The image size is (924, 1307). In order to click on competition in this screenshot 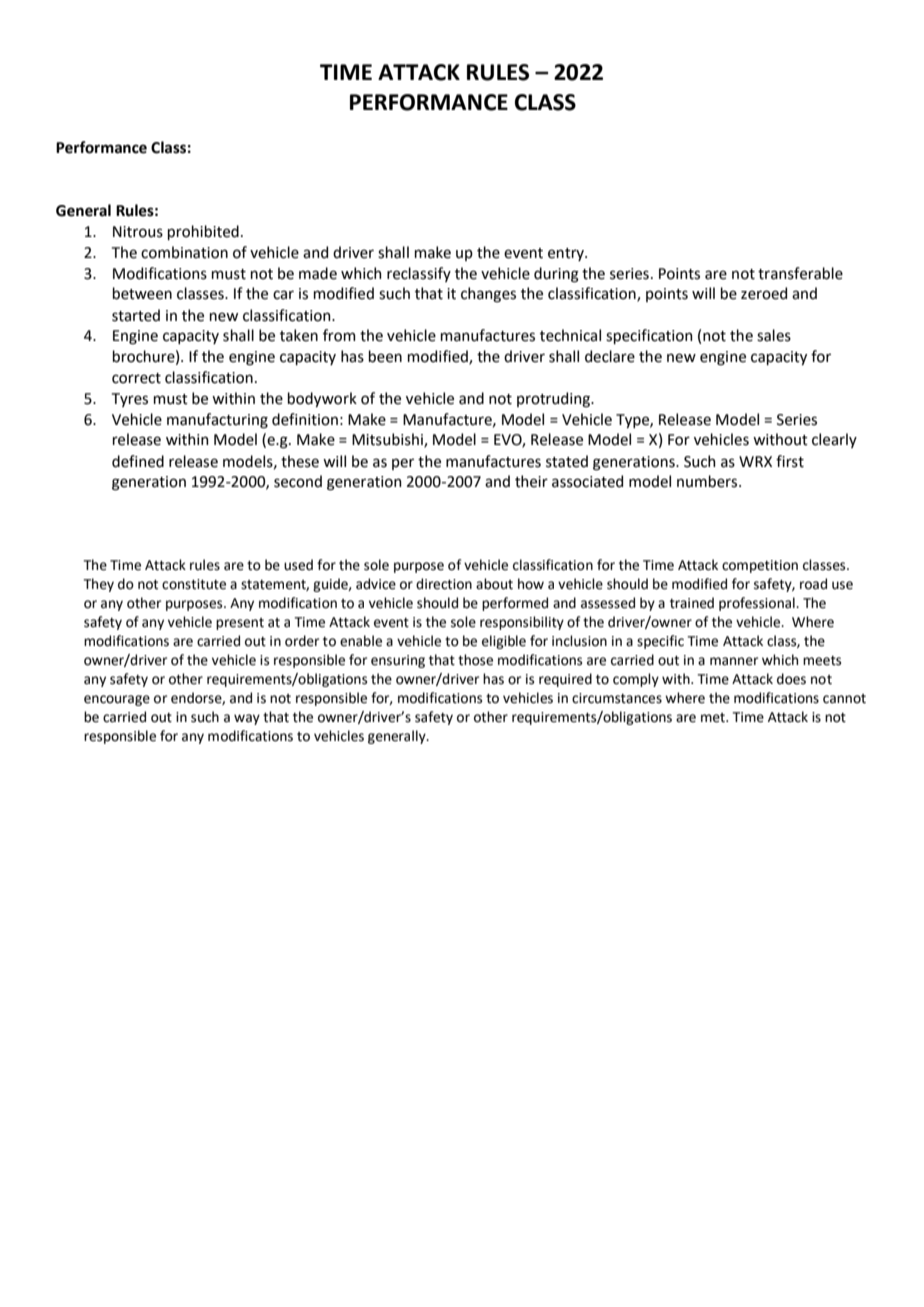, I will do `click(760, 566)`.
